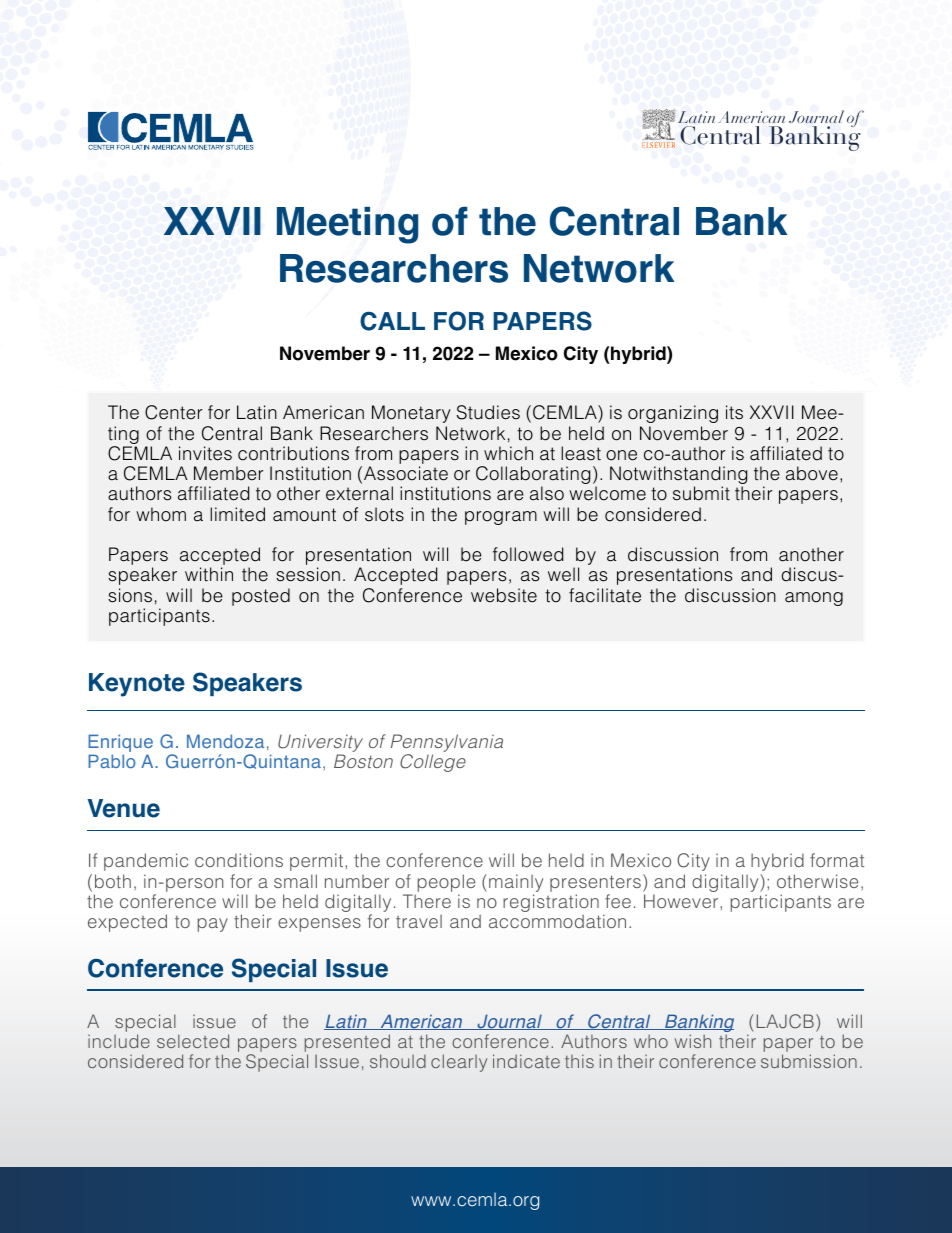 This document has height=1233, width=952. What do you see at coordinates (701, 493) in the document?
I see `submit` at bounding box center [701, 493].
